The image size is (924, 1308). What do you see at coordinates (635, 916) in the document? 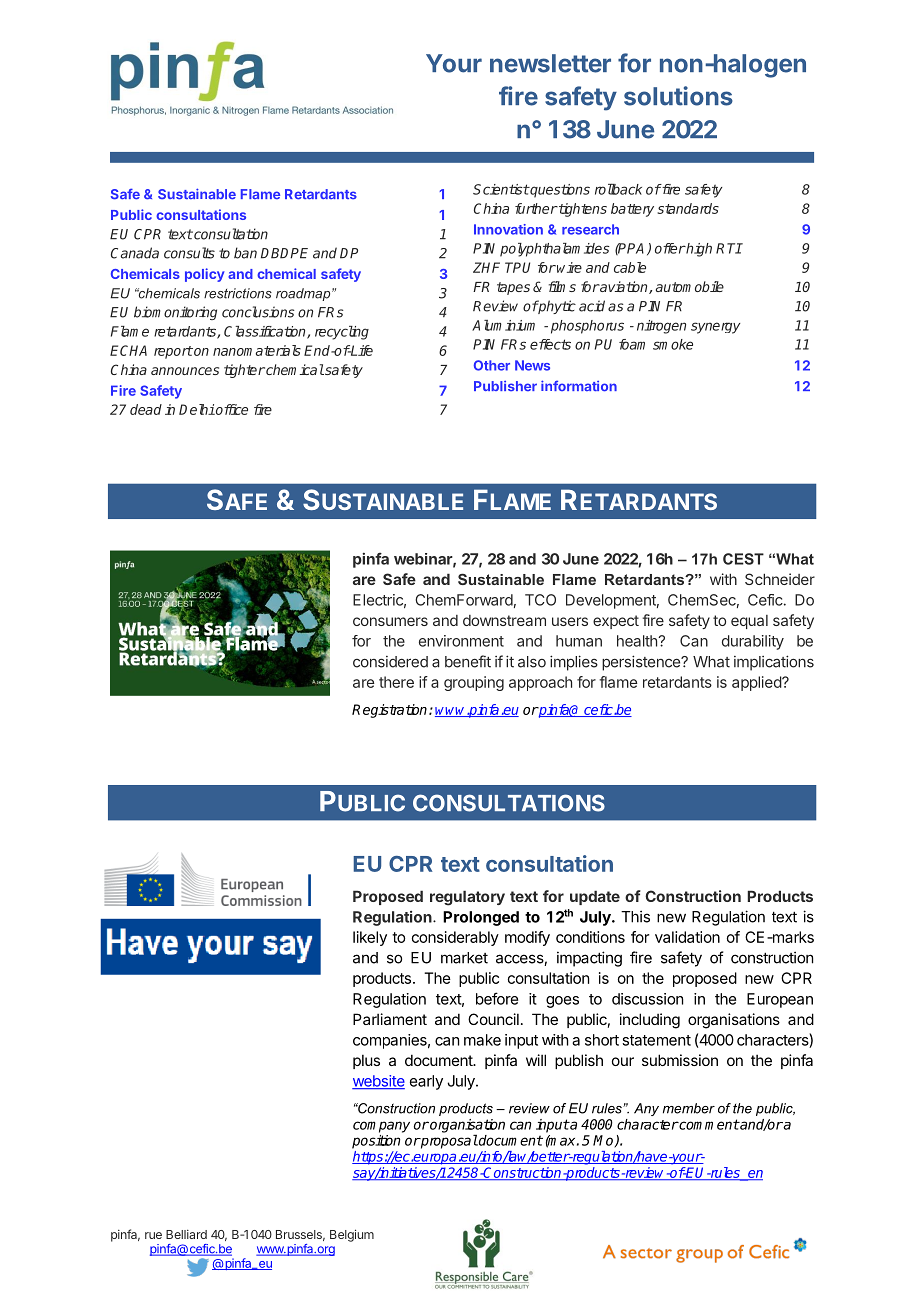
I see `This` at bounding box center [635, 916].
